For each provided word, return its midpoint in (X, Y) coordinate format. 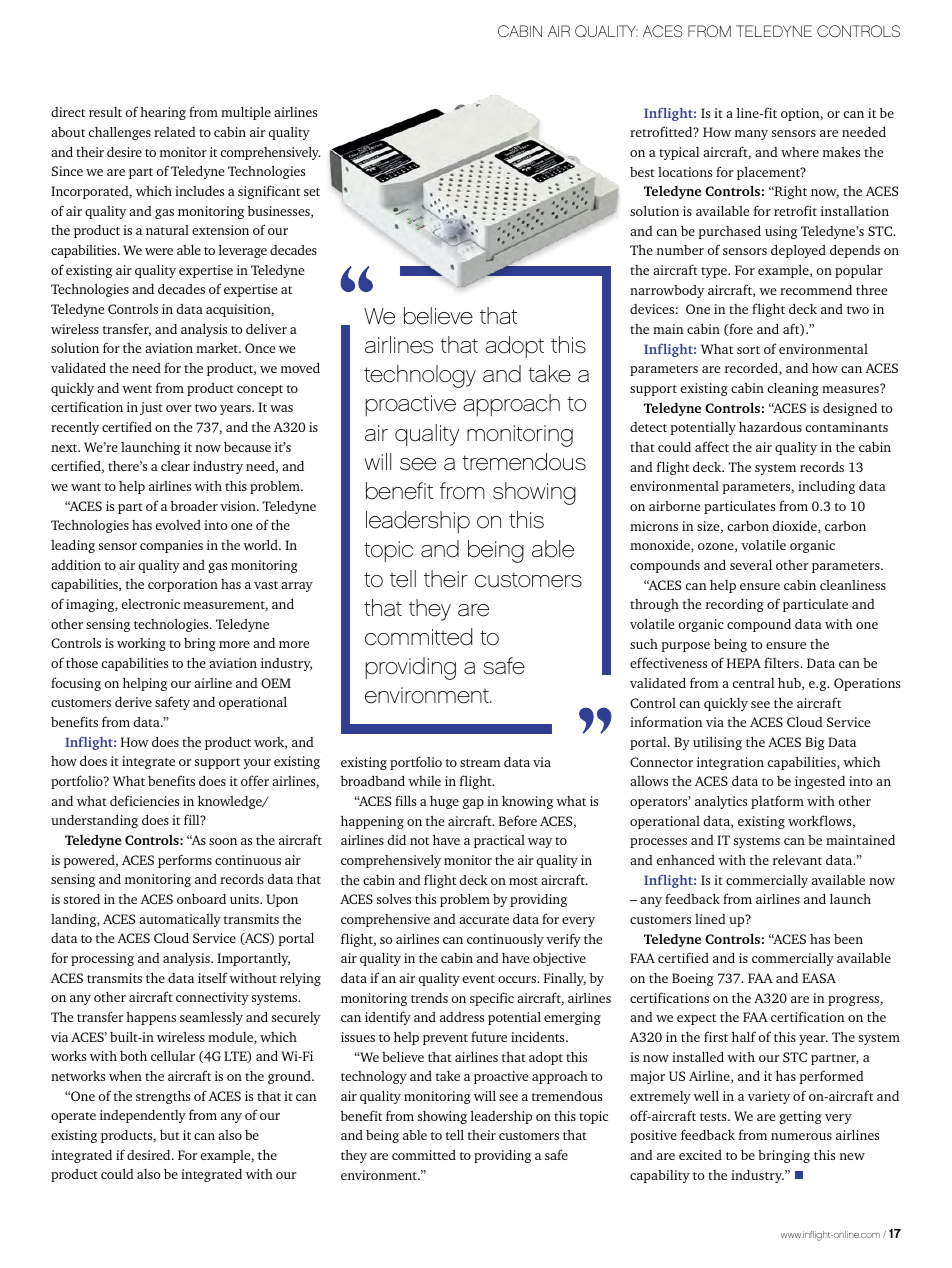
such (644, 644)
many (751, 135)
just (151, 408)
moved (300, 367)
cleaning (793, 389)
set (312, 192)
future (489, 1036)
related (175, 132)
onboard (201, 898)
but (170, 1134)
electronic (151, 604)
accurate (484, 920)
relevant (797, 859)
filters (782, 662)
